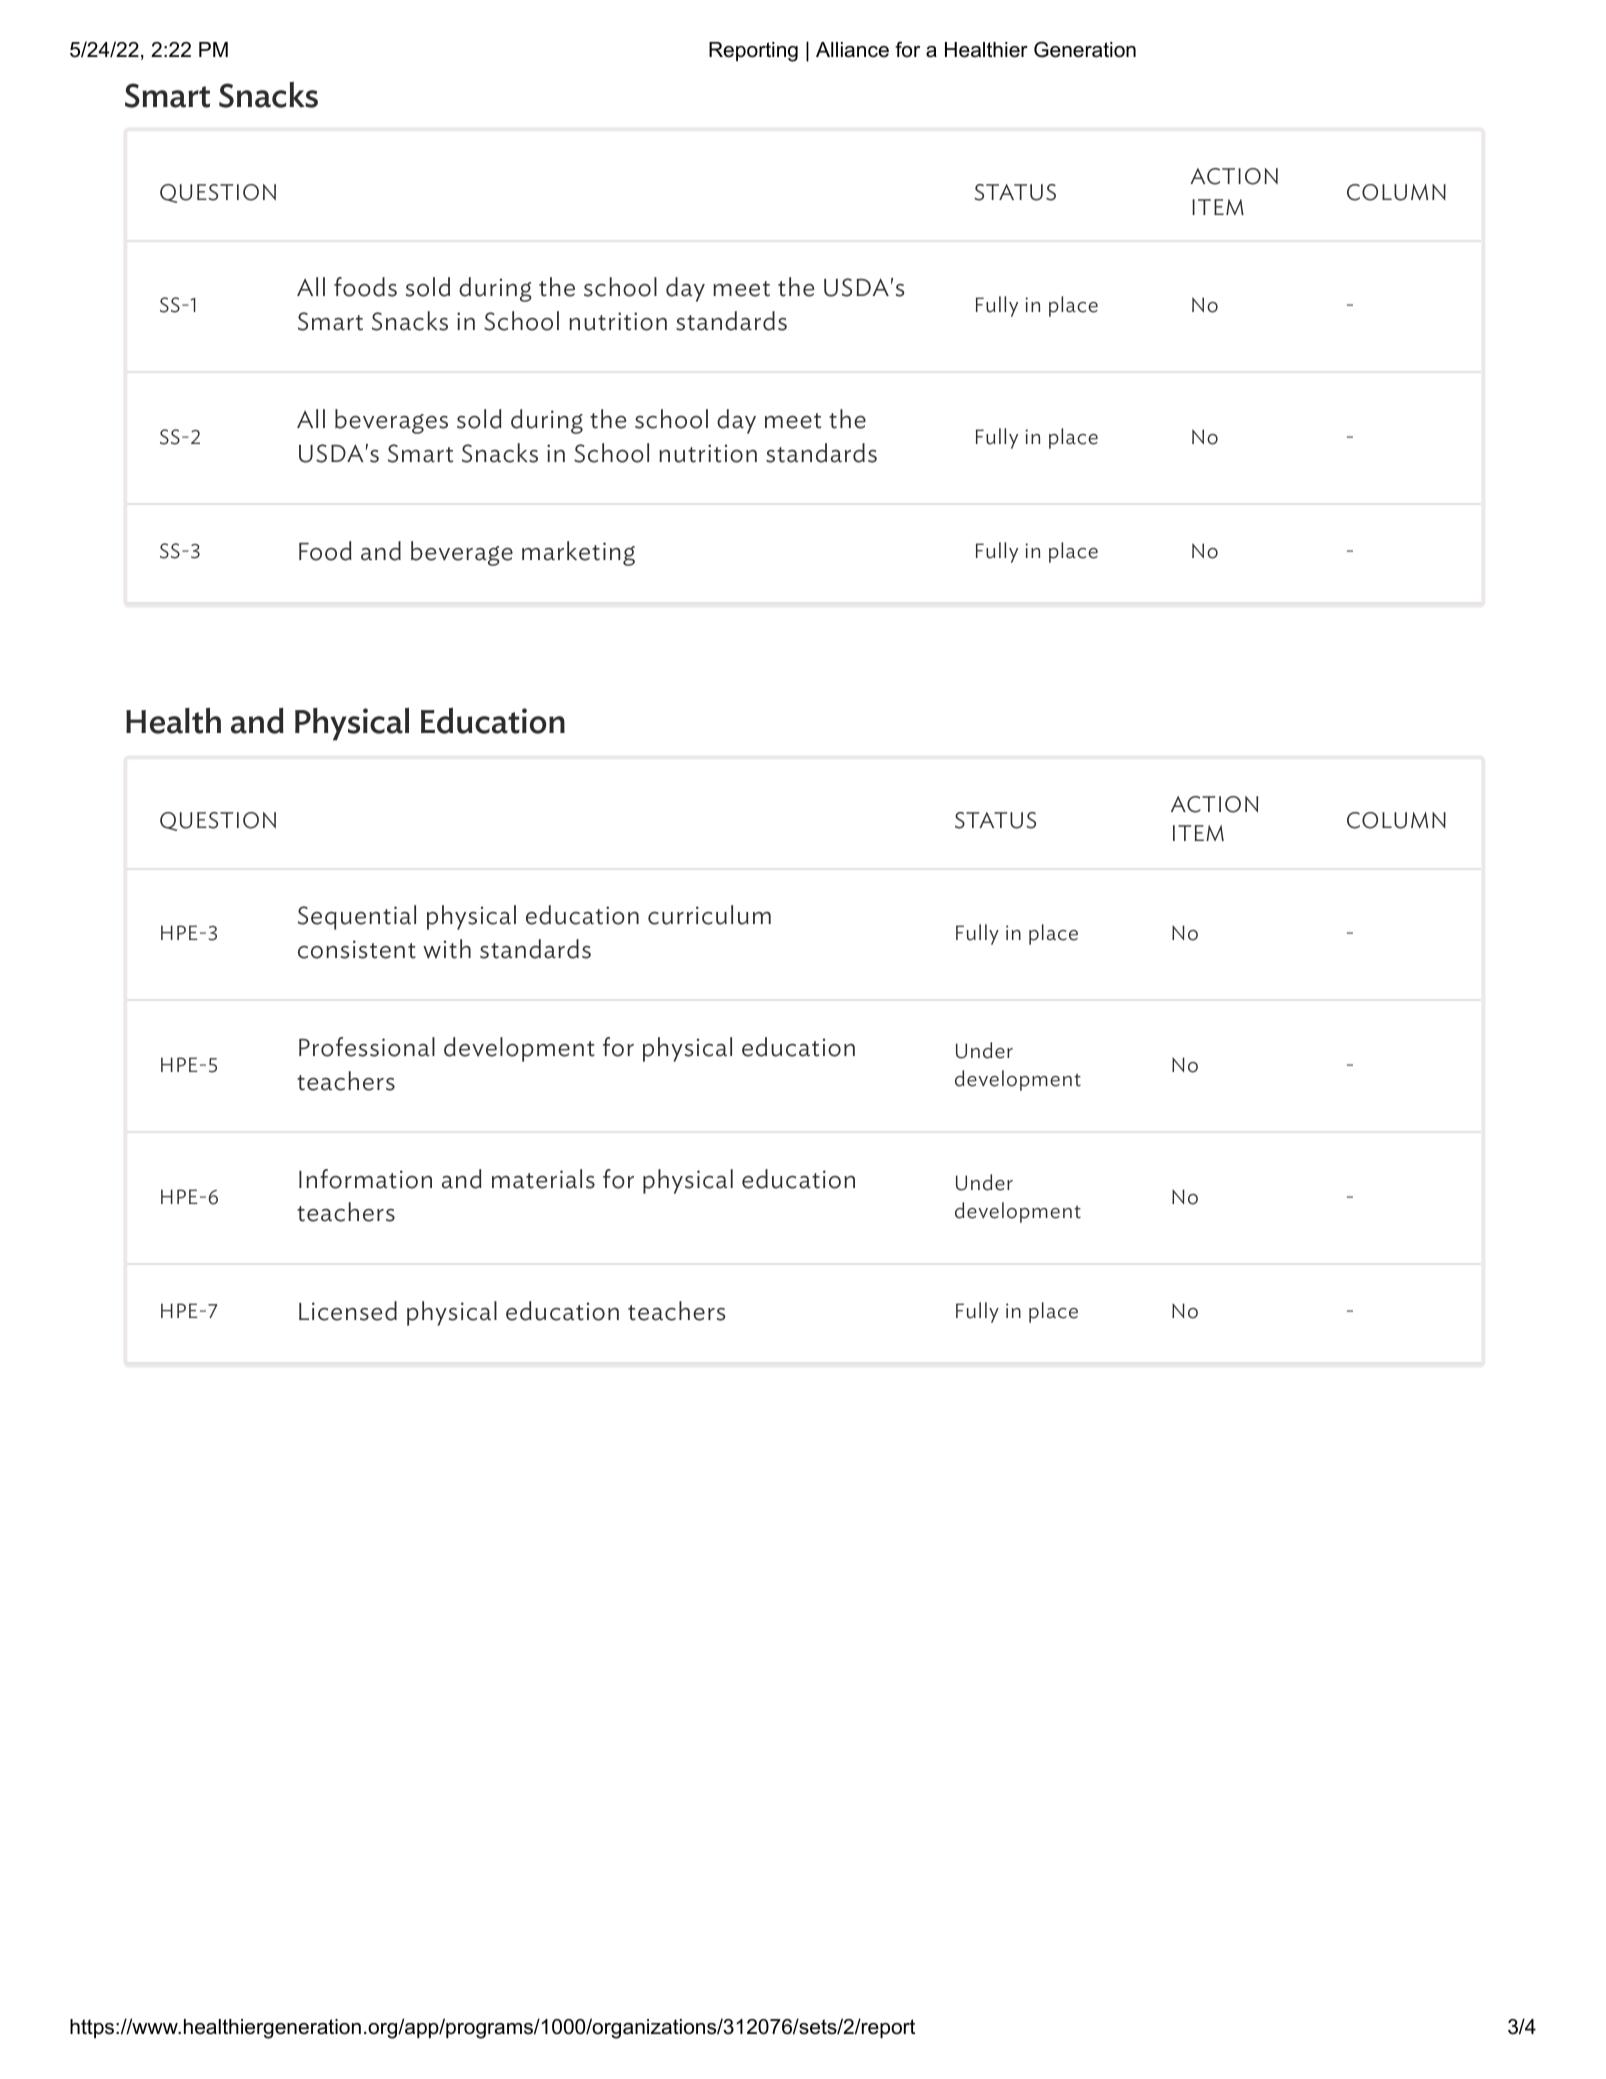  Describe the element at coordinates (543, 1179) in the screenshot. I see `materials` at that location.
